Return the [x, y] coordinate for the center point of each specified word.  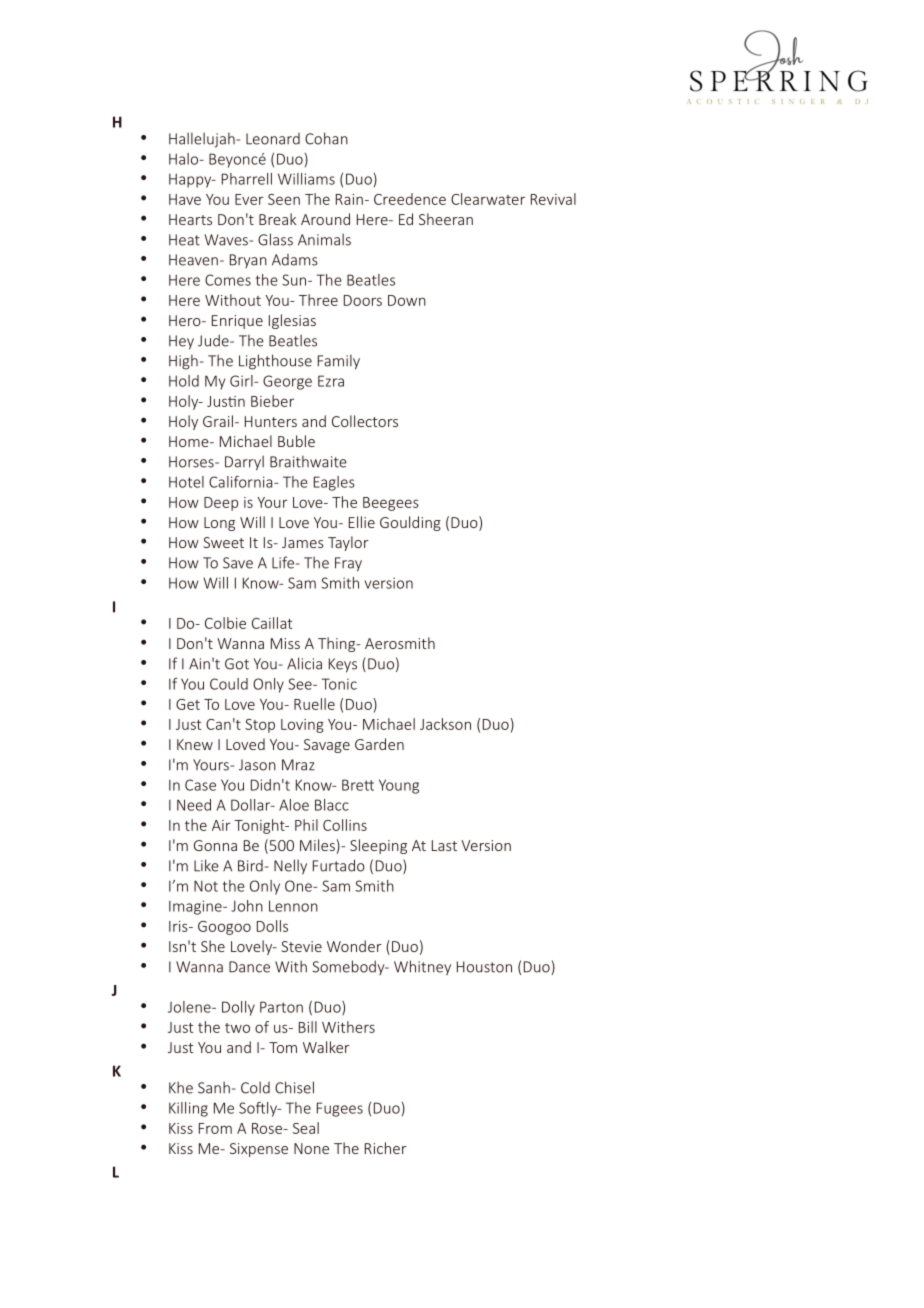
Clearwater [488, 199]
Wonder [354, 946]
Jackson [445, 724]
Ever [249, 199]
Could [229, 684]
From [215, 1128]
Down [407, 300]
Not [206, 886]
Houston [484, 967]
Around [325, 219]
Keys [343, 665]
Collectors [365, 421]
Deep [221, 504]
